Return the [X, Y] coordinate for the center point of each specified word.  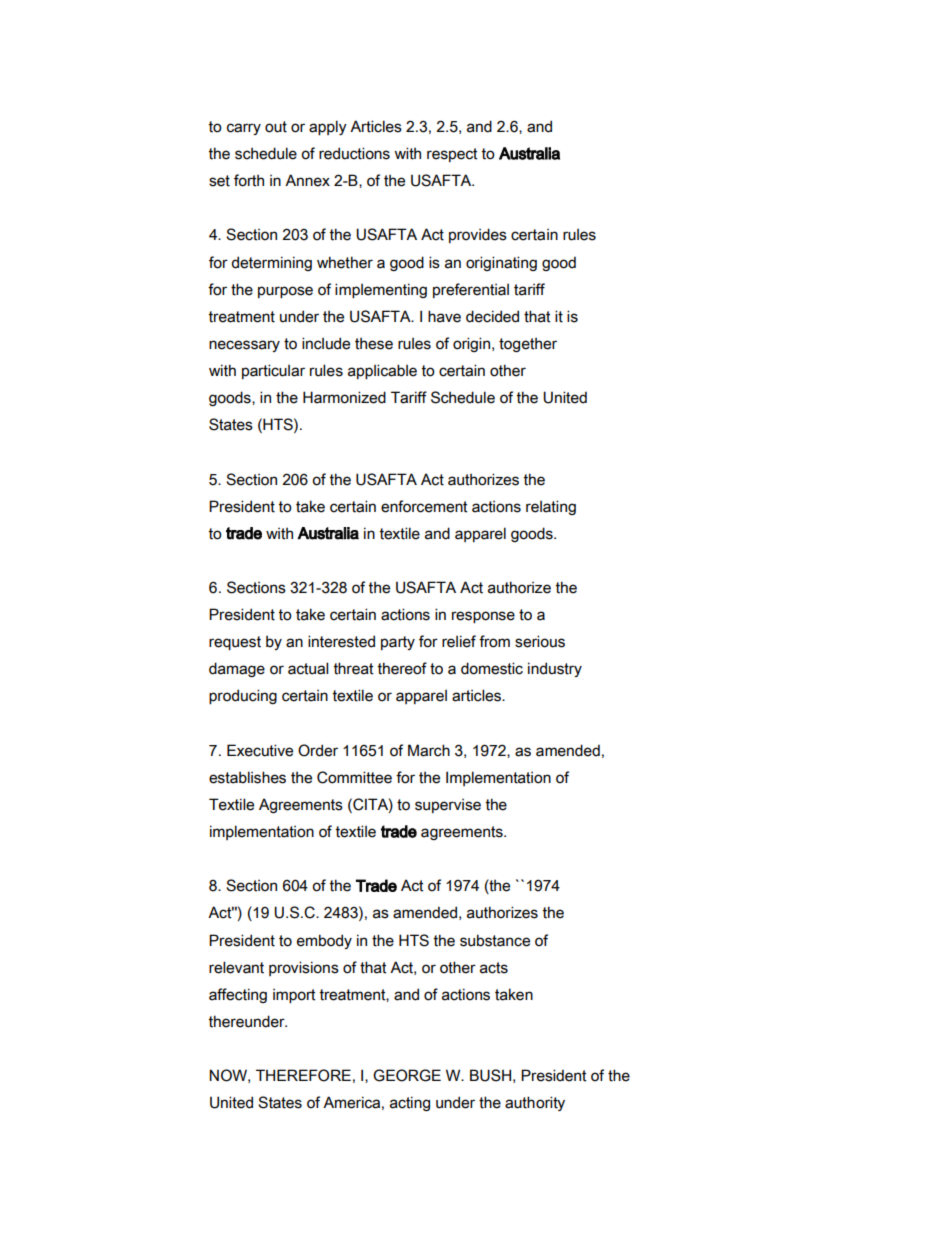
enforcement [424, 506]
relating [551, 507]
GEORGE [407, 1075]
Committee [354, 777]
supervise [448, 806]
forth [249, 180]
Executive [260, 750]
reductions [354, 153]
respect [452, 155]
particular [273, 371]
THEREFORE [303, 1075]
